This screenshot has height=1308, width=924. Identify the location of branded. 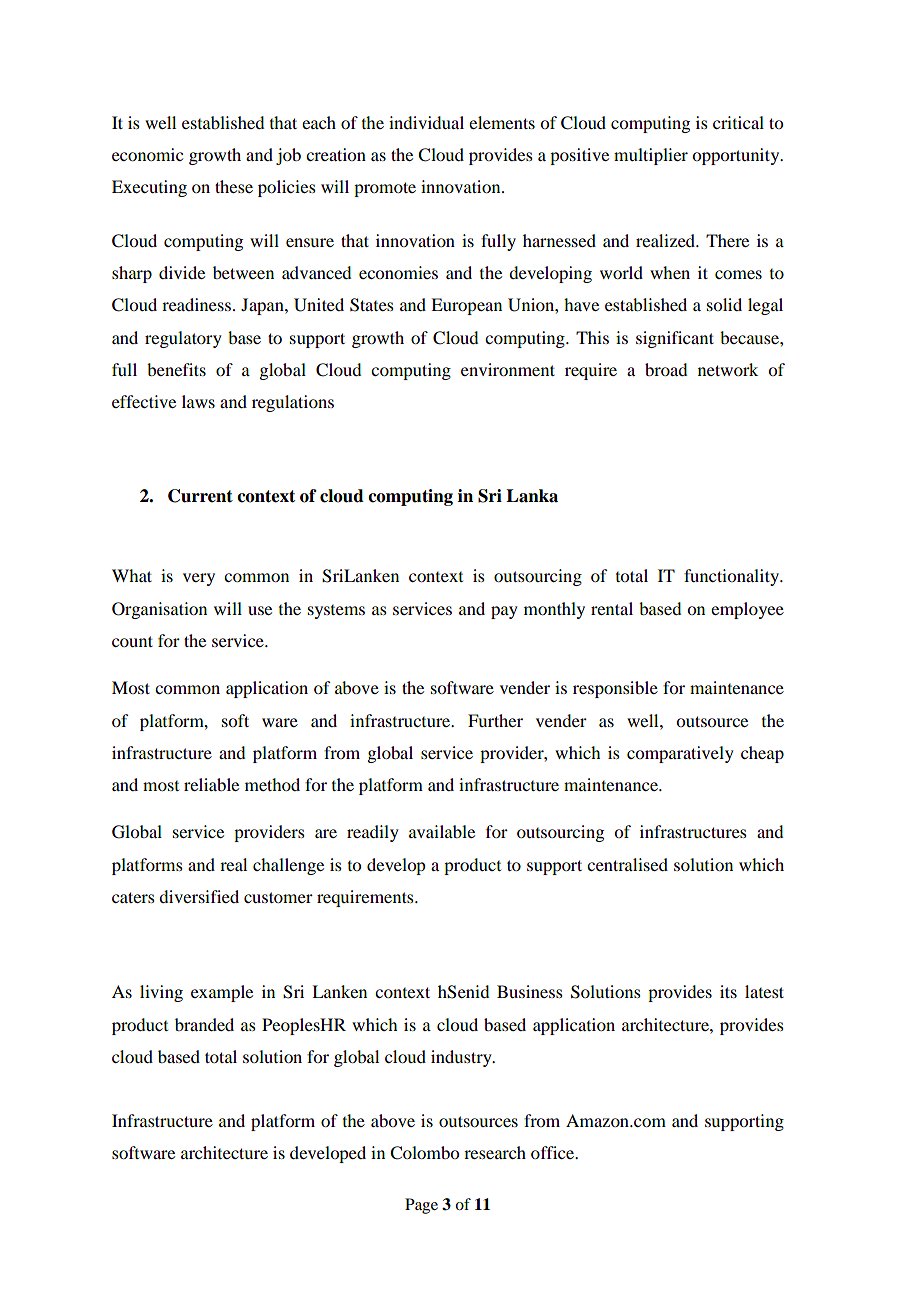
(204, 1024).
